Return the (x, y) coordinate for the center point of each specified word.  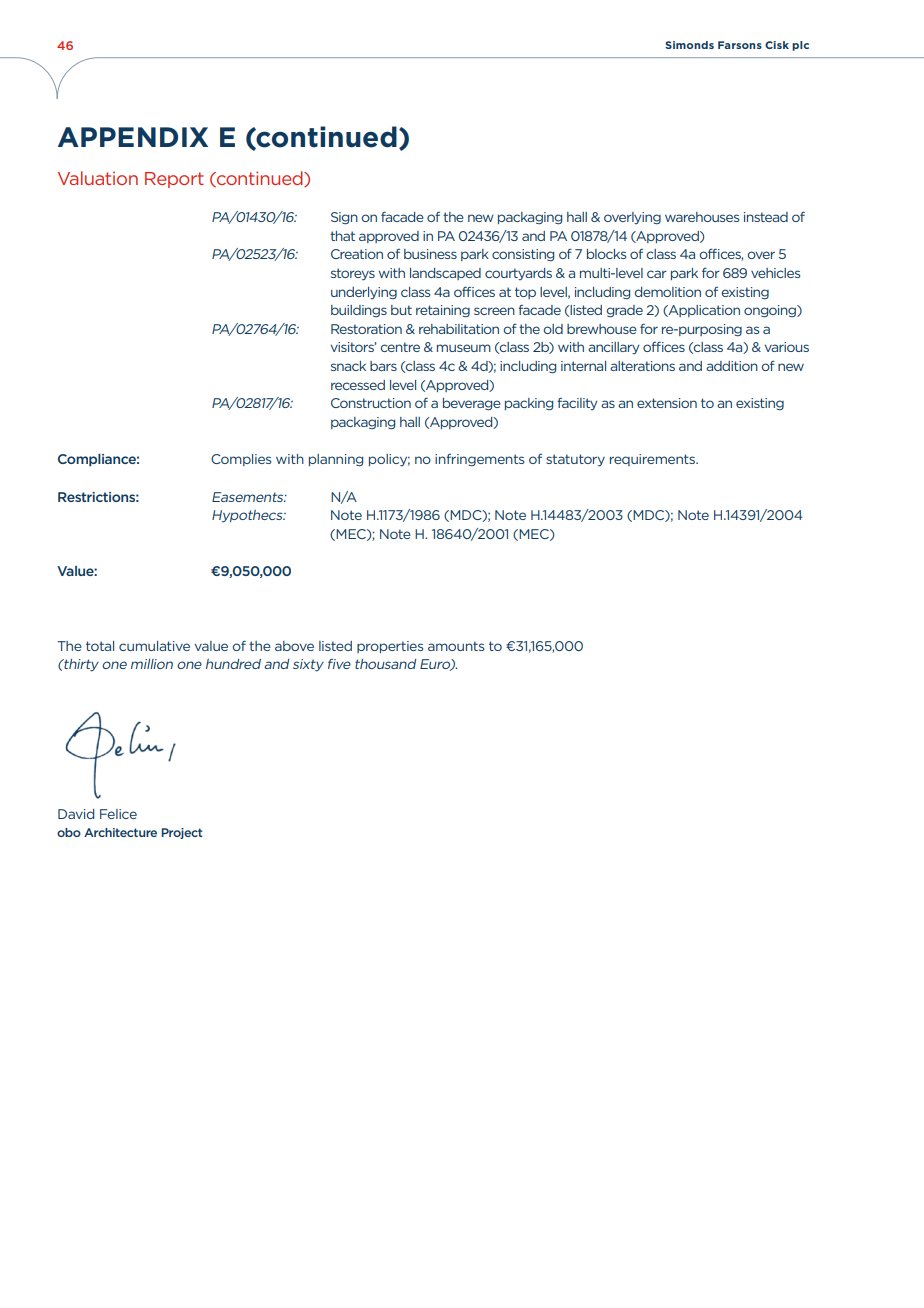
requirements (653, 460)
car (657, 274)
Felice (118, 814)
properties (390, 647)
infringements (479, 460)
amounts (456, 646)
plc (800, 46)
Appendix (133, 137)
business (430, 254)
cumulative (154, 646)
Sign (344, 218)
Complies (241, 460)
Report (174, 180)
